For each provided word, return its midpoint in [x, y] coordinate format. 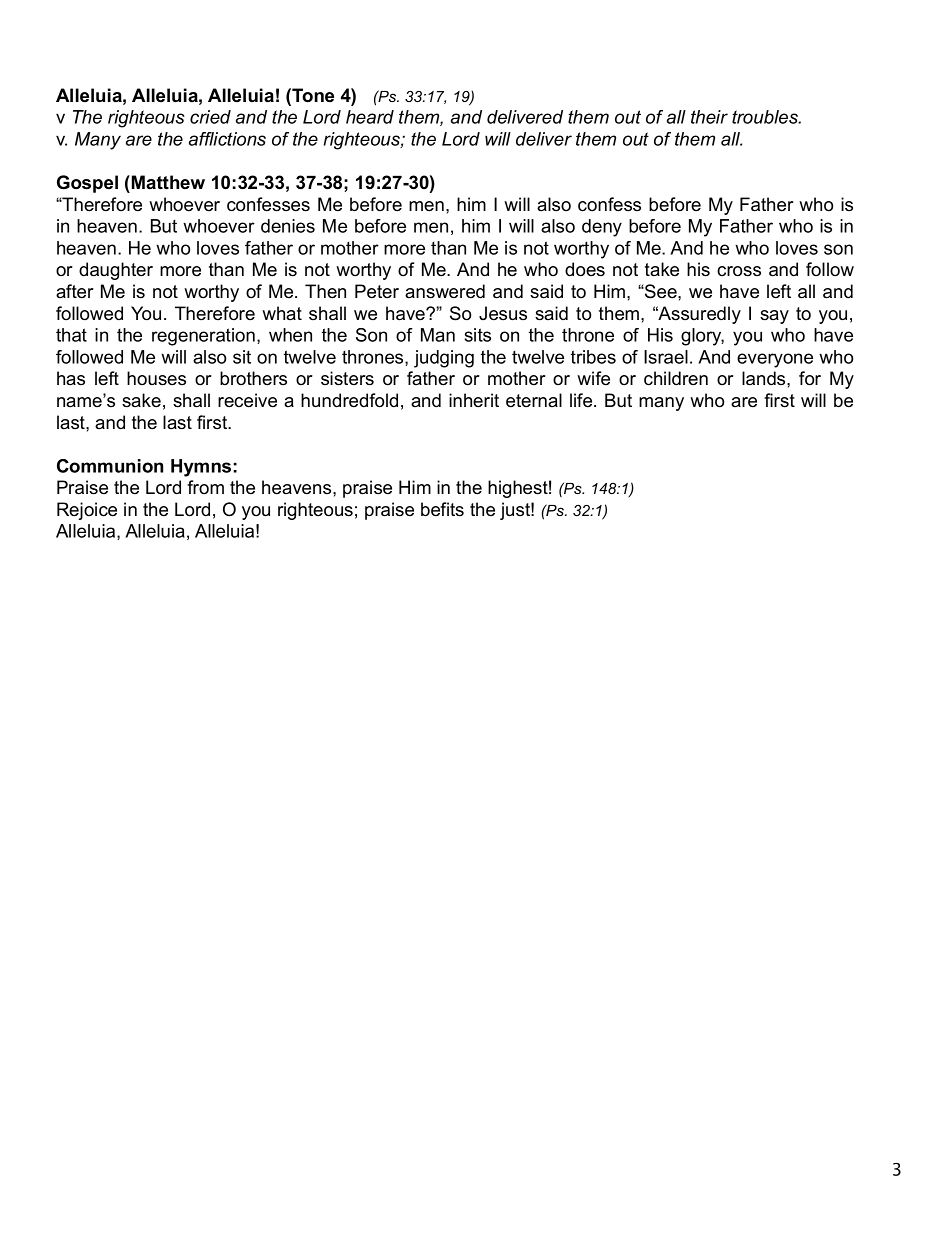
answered [445, 291]
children [676, 378]
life [582, 400]
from [205, 487]
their [709, 117]
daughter [116, 271]
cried [210, 117]
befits [442, 509]
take [662, 269]
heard [370, 117]
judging [444, 359]
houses [156, 378]
